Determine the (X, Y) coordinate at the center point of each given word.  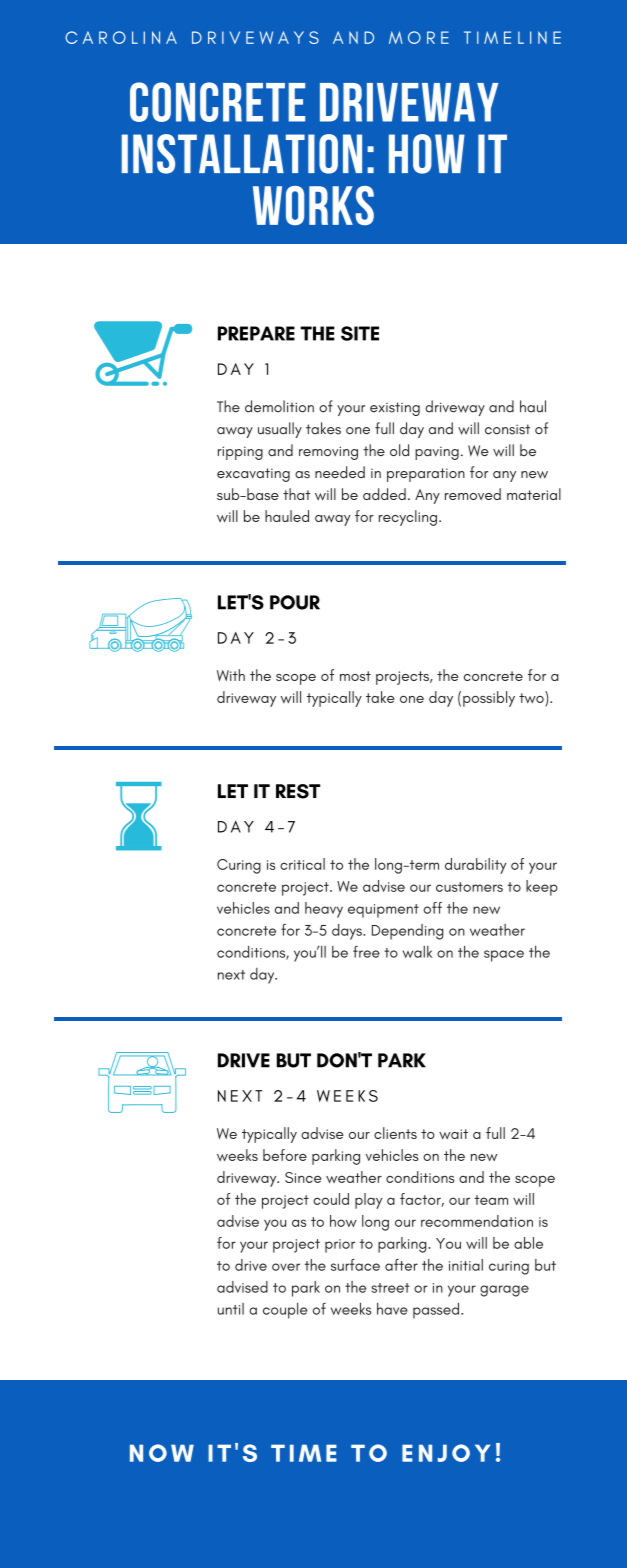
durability (475, 866)
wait (453, 1134)
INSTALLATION (242, 154)
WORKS (313, 205)
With (231, 675)
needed (340, 472)
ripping (240, 453)
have (392, 1309)
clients (395, 1133)
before (285, 1155)
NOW (162, 1453)
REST (298, 791)
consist (507, 429)
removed (473, 494)
